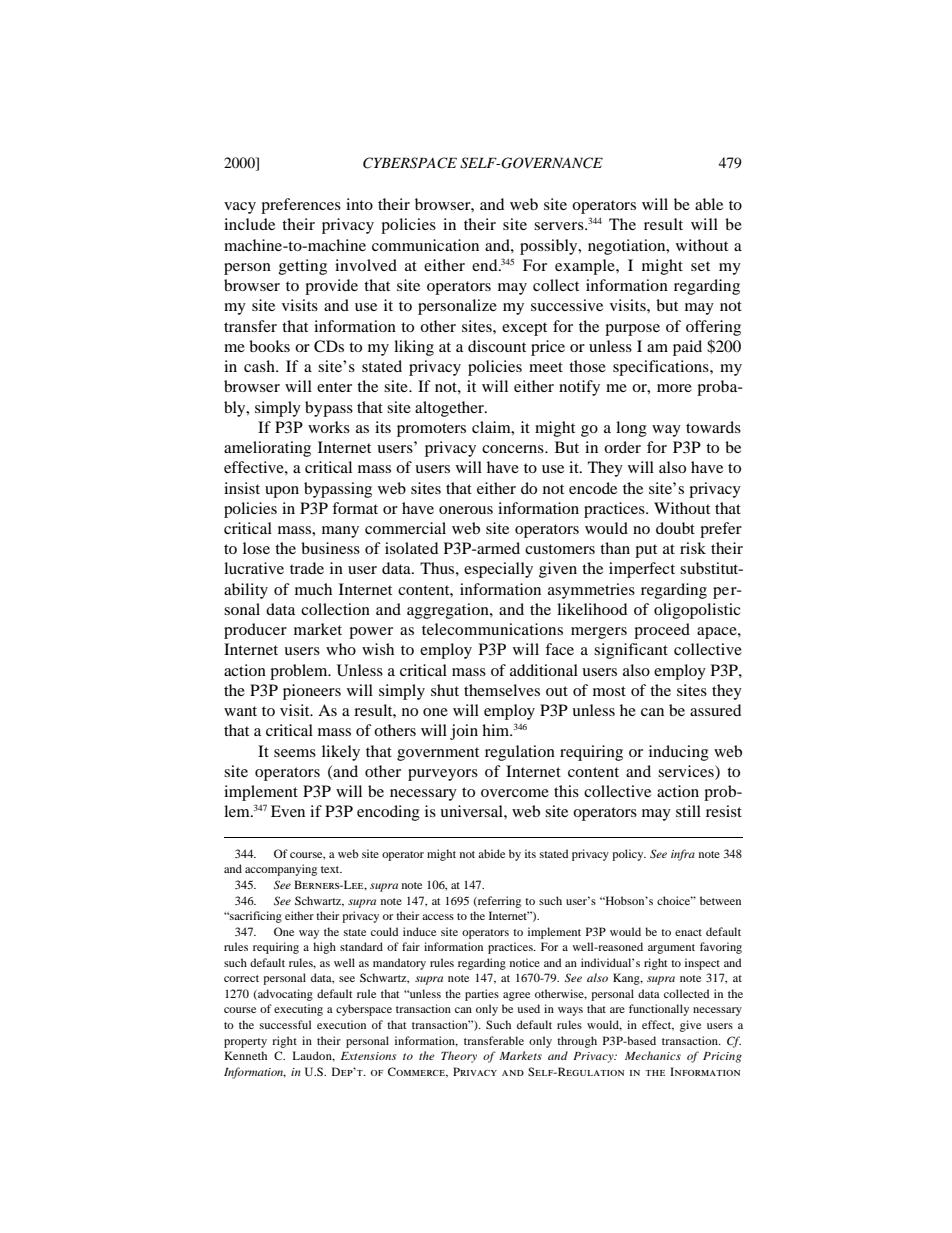 This screenshot has height=1233, width=952. Describe the element at coordinates (285, 1024) in the screenshot. I see `successful` at that location.
